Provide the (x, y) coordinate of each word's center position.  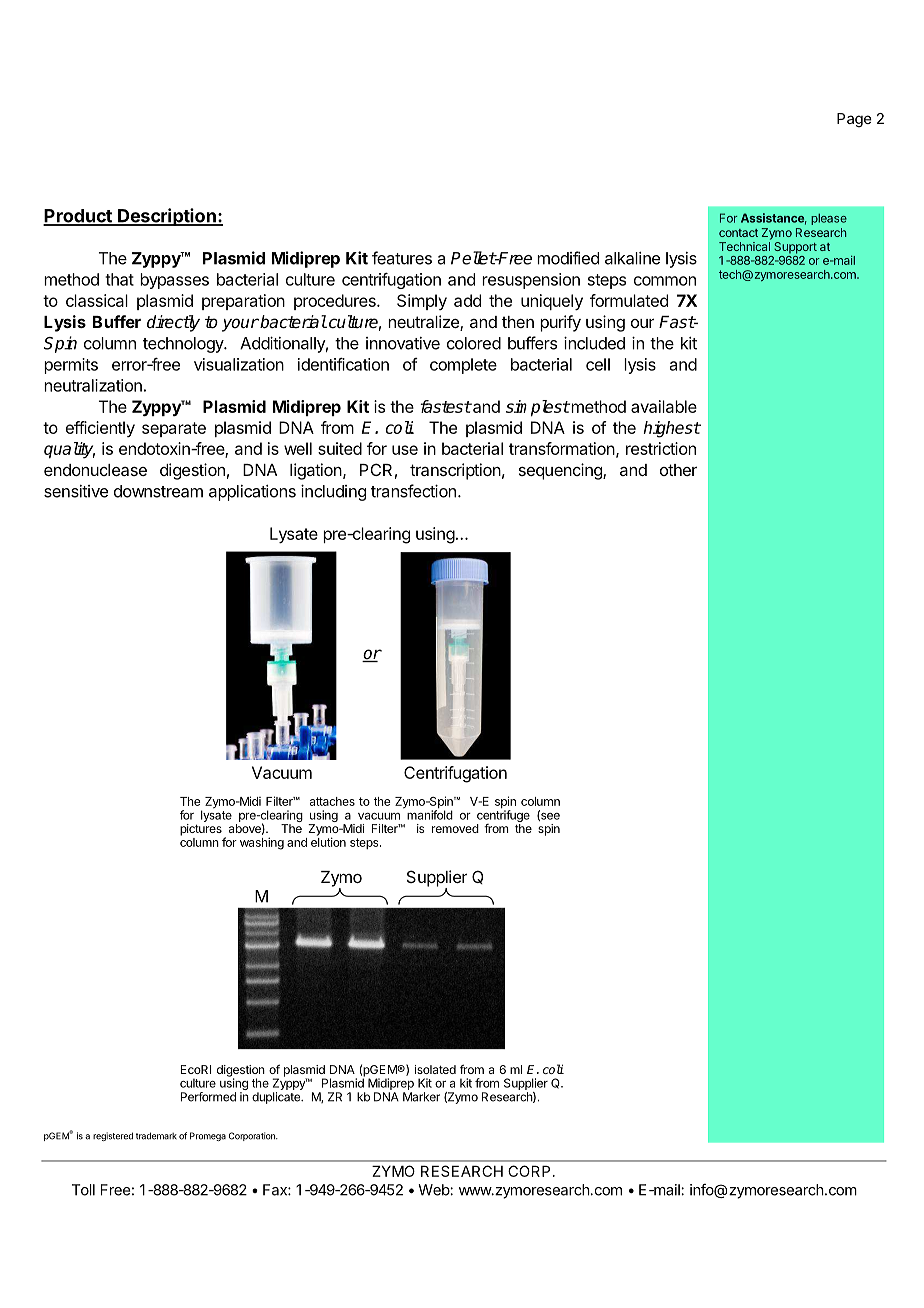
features (402, 258)
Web (434, 1190)
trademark (156, 1136)
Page (854, 120)
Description (167, 217)
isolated (435, 1069)
